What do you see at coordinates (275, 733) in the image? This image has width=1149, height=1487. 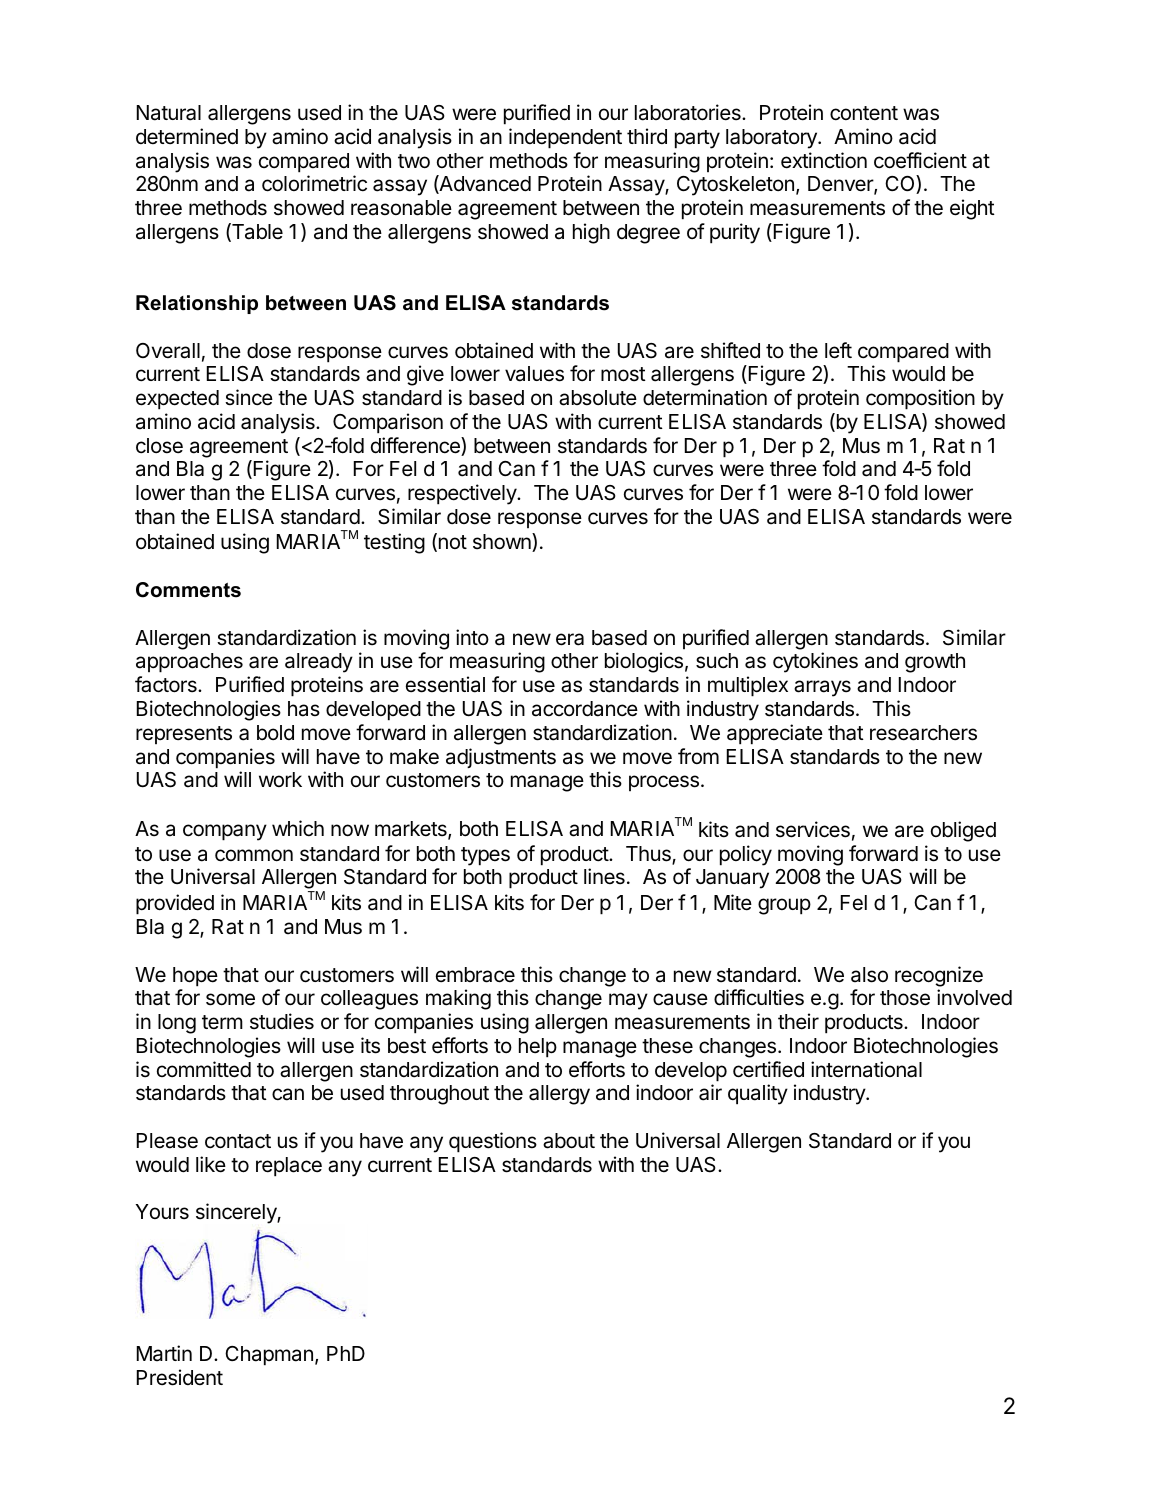 I see `bold` at bounding box center [275, 733].
